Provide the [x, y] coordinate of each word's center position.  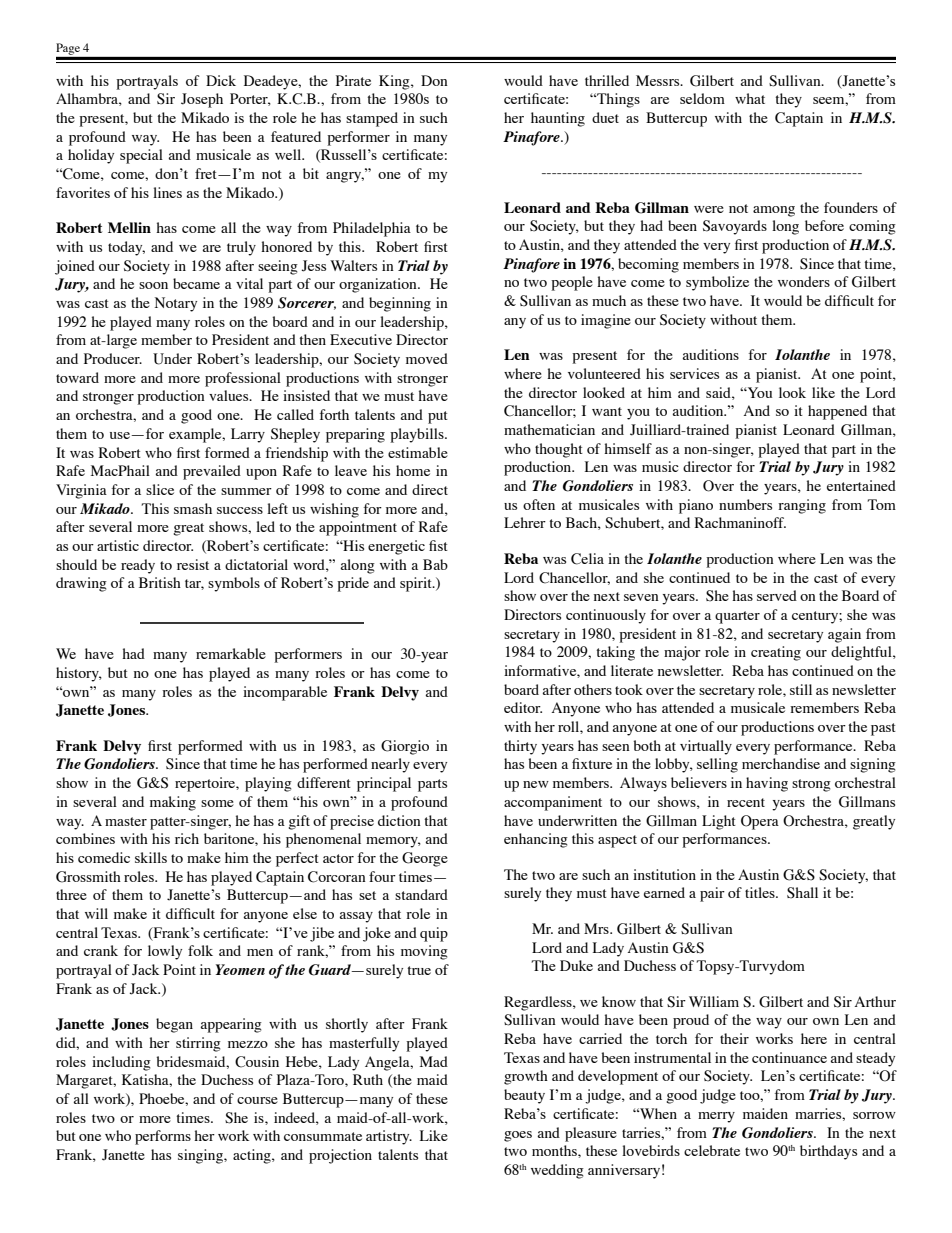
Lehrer [525, 522]
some [217, 803]
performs [163, 1137]
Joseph [202, 100]
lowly [165, 952]
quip [434, 934]
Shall [802, 893]
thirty [520, 747]
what [750, 98]
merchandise [781, 763]
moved [427, 358]
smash [193, 508]
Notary [176, 304]
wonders [804, 281]
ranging [802, 506]
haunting [558, 119]
